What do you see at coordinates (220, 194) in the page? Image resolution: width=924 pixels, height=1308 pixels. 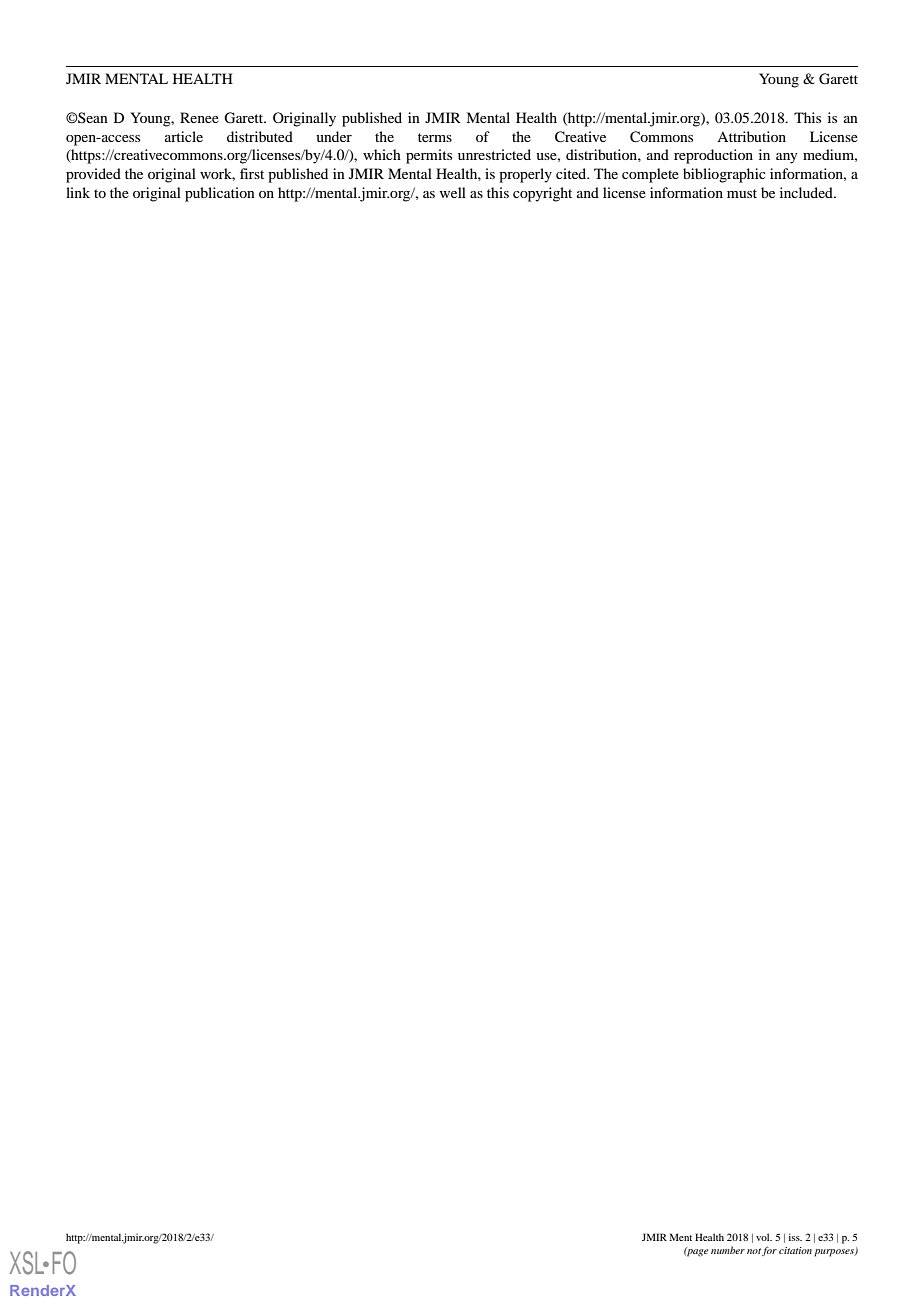 I see `publication` at bounding box center [220, 194].
